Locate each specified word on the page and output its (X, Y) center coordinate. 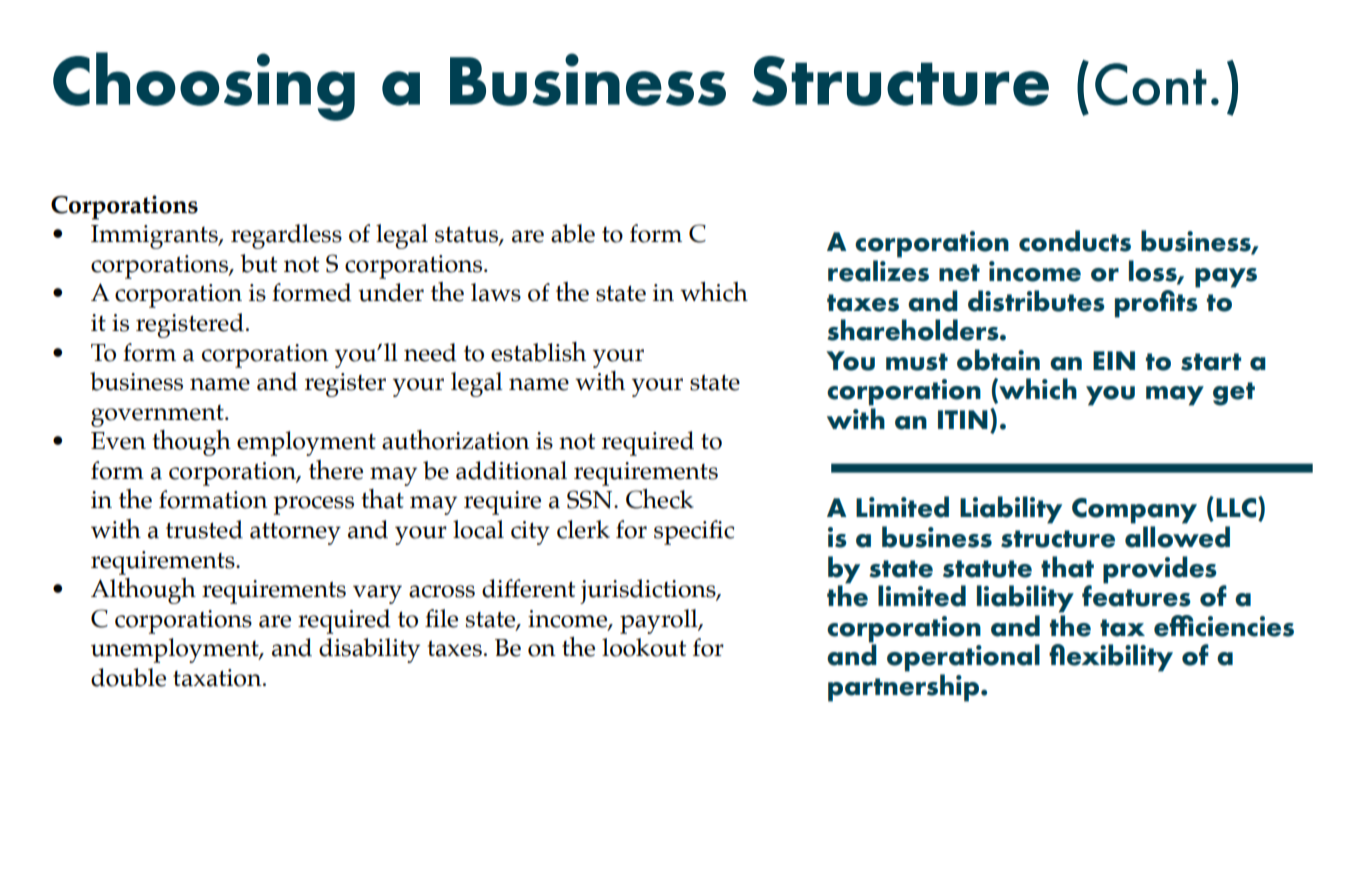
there (336, 470)
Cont (1151, 84)
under (391, 292)
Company (1134, 511)
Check (660, 499)
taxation (218, 678)
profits (1157, 302)
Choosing (204, 86)
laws (496, 292)
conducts (1075, 241)
